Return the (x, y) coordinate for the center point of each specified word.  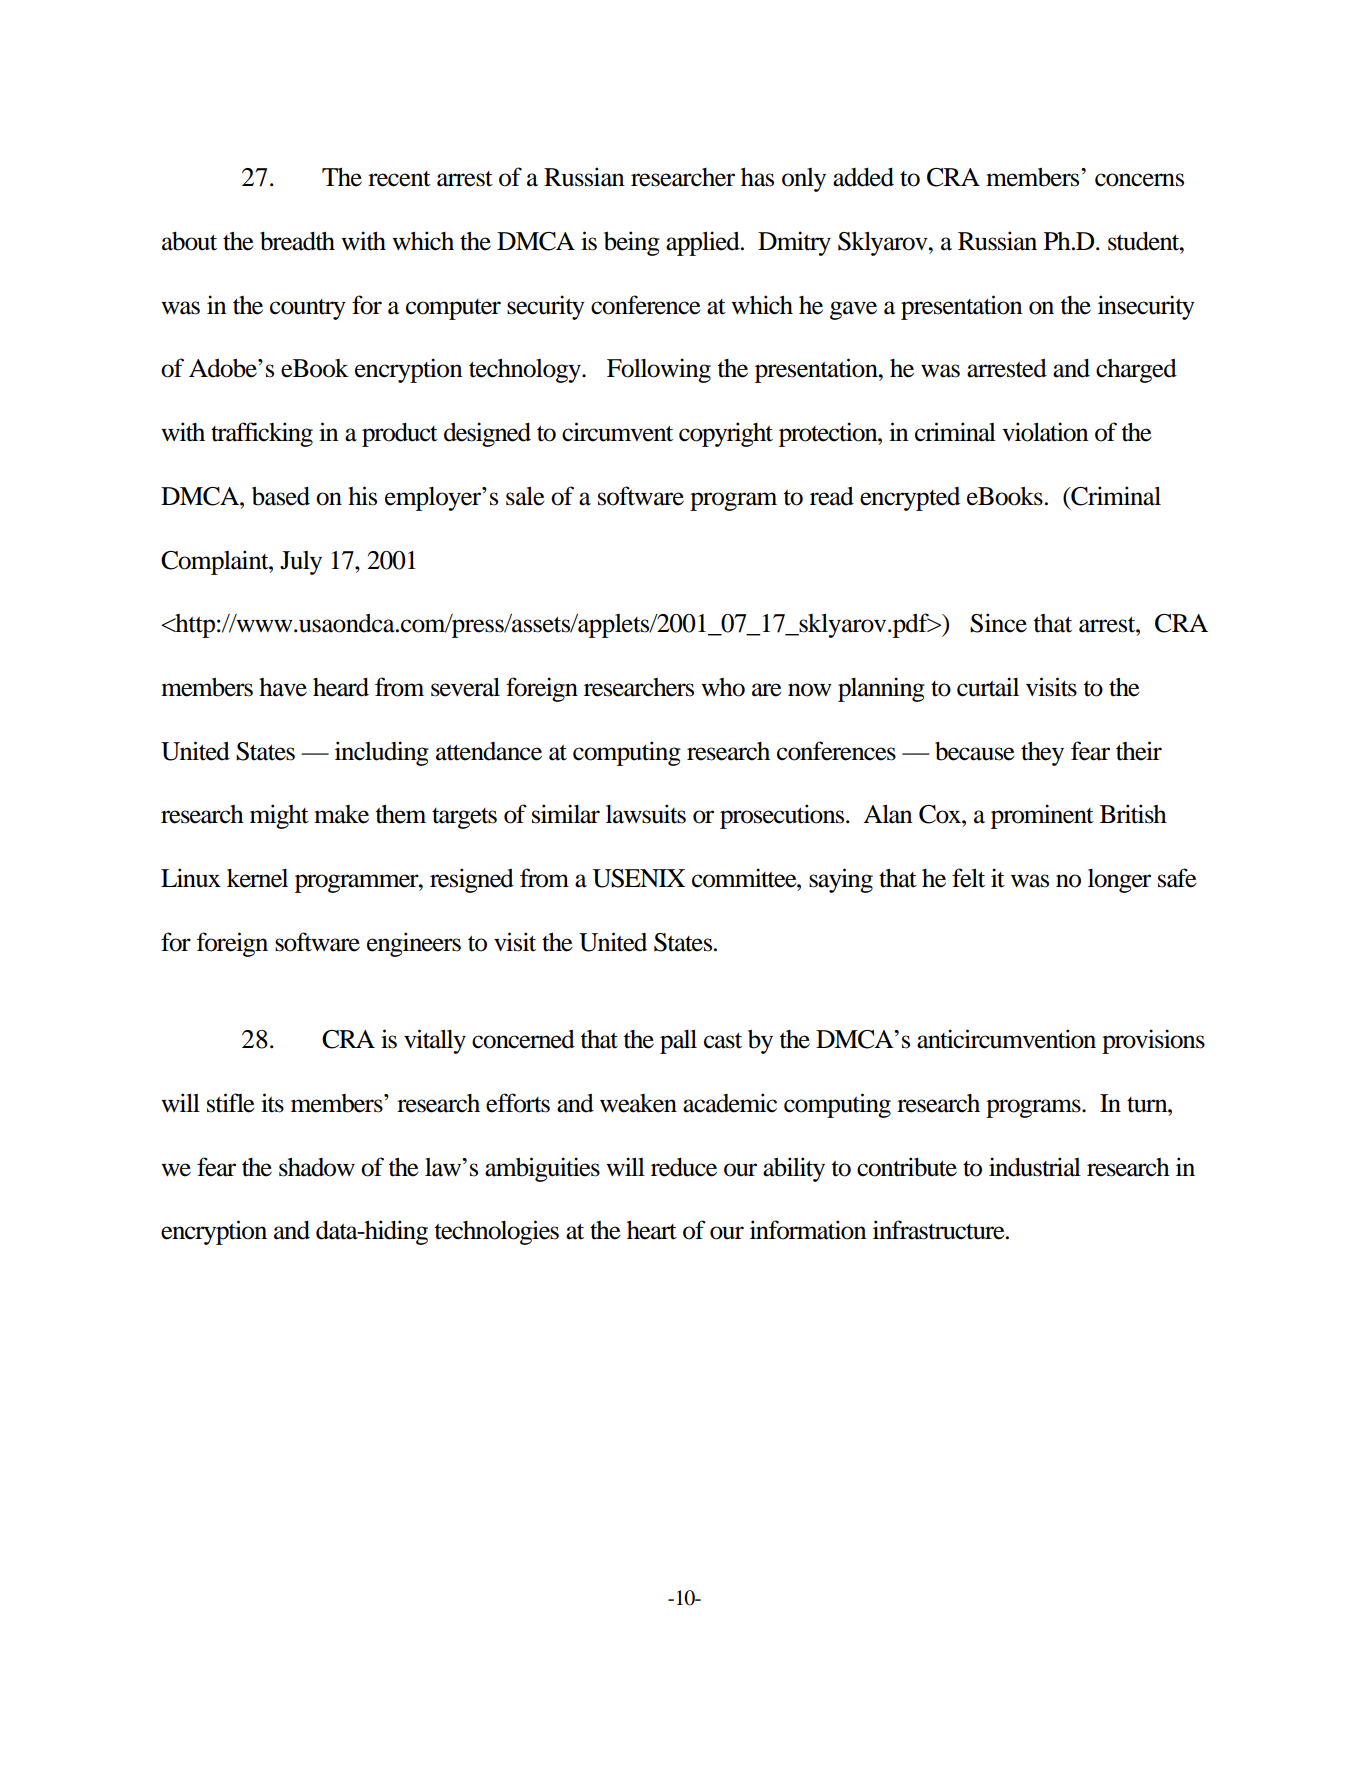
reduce (684, 1167)
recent (399, 179)
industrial (1035, 1167)
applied (704, 243)
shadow (317, 1167)
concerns (1139, 180)
